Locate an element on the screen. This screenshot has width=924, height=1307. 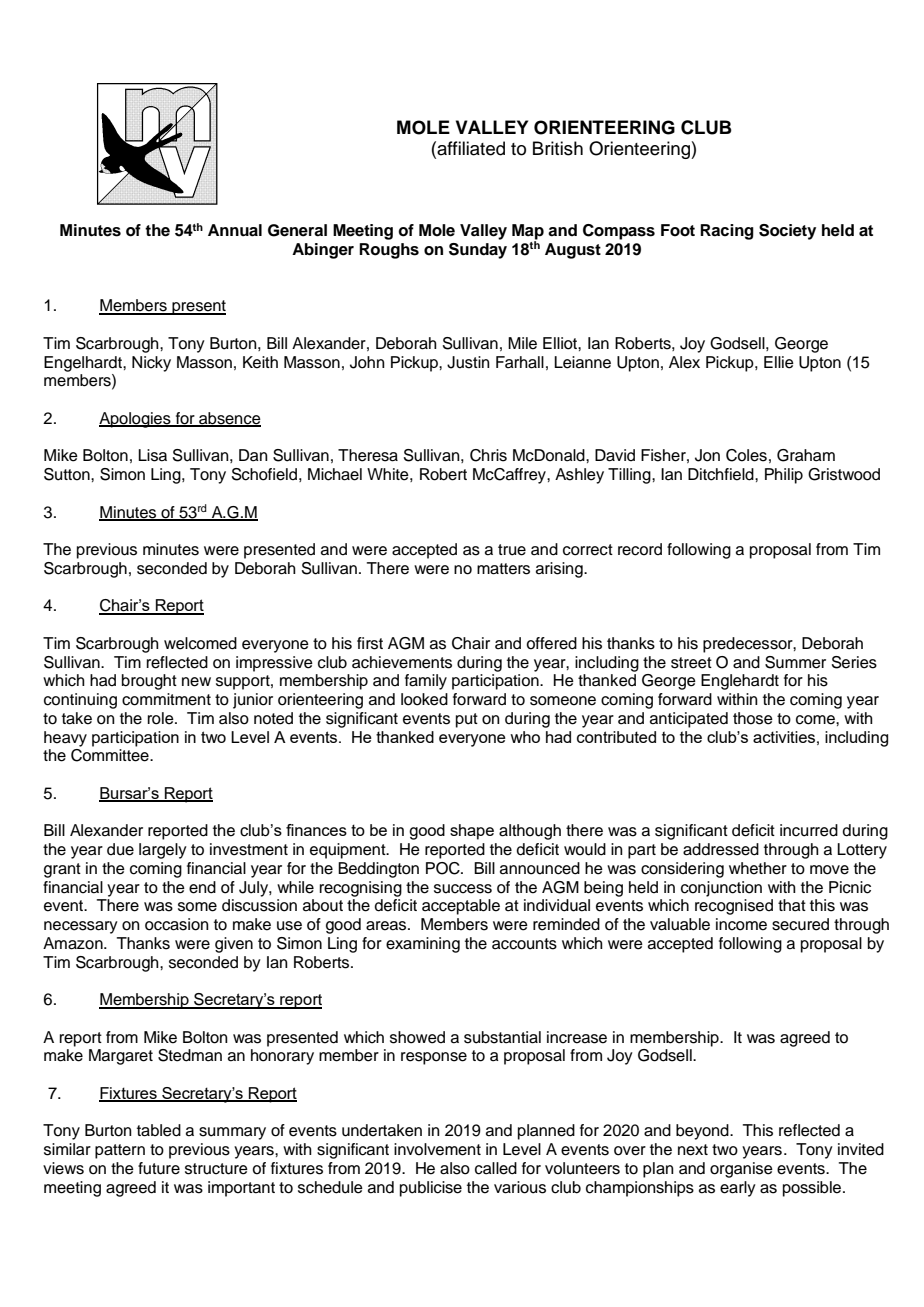
involvement is located at coordinates (437, 1149).
